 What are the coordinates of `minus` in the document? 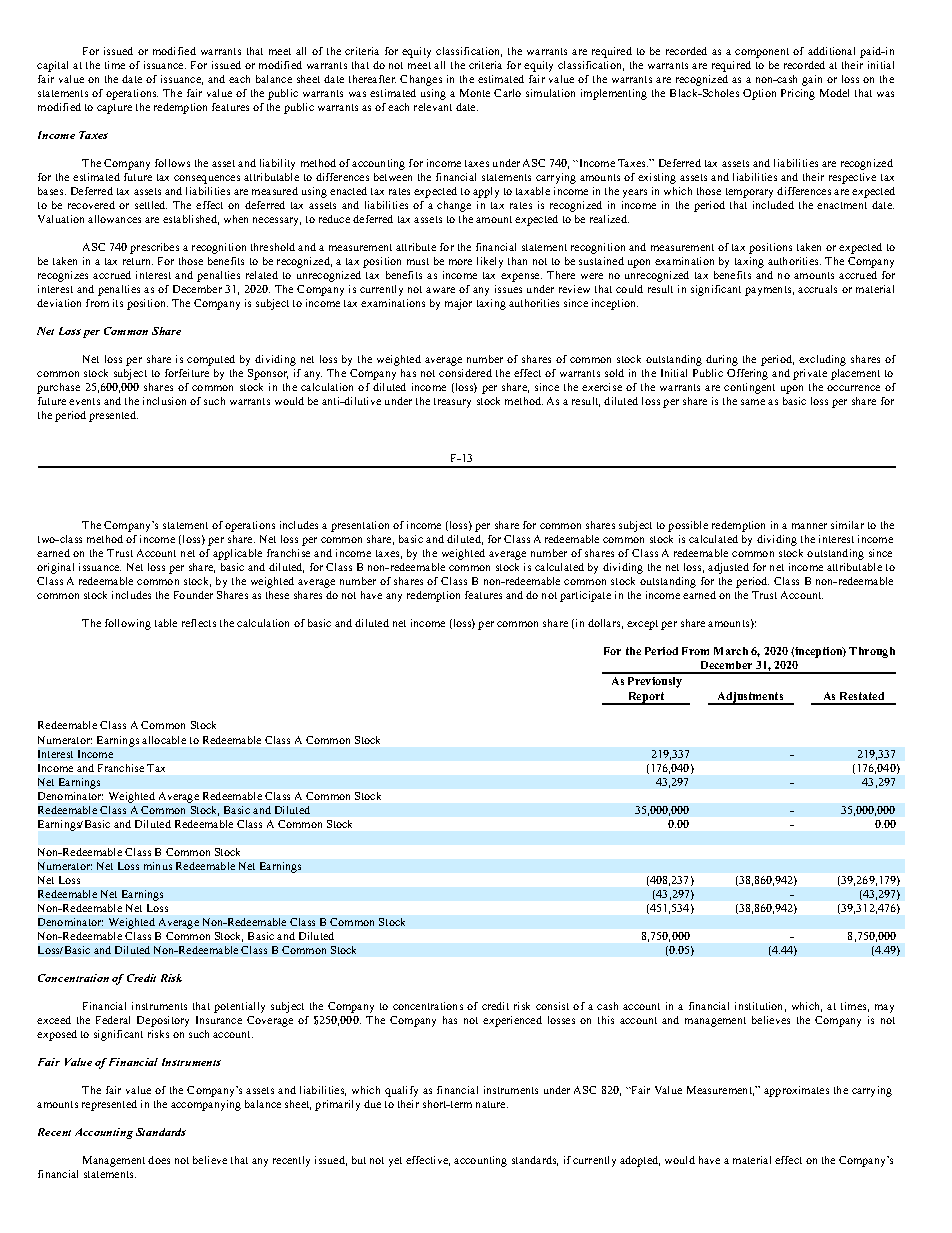 It's located at (158, 866).
